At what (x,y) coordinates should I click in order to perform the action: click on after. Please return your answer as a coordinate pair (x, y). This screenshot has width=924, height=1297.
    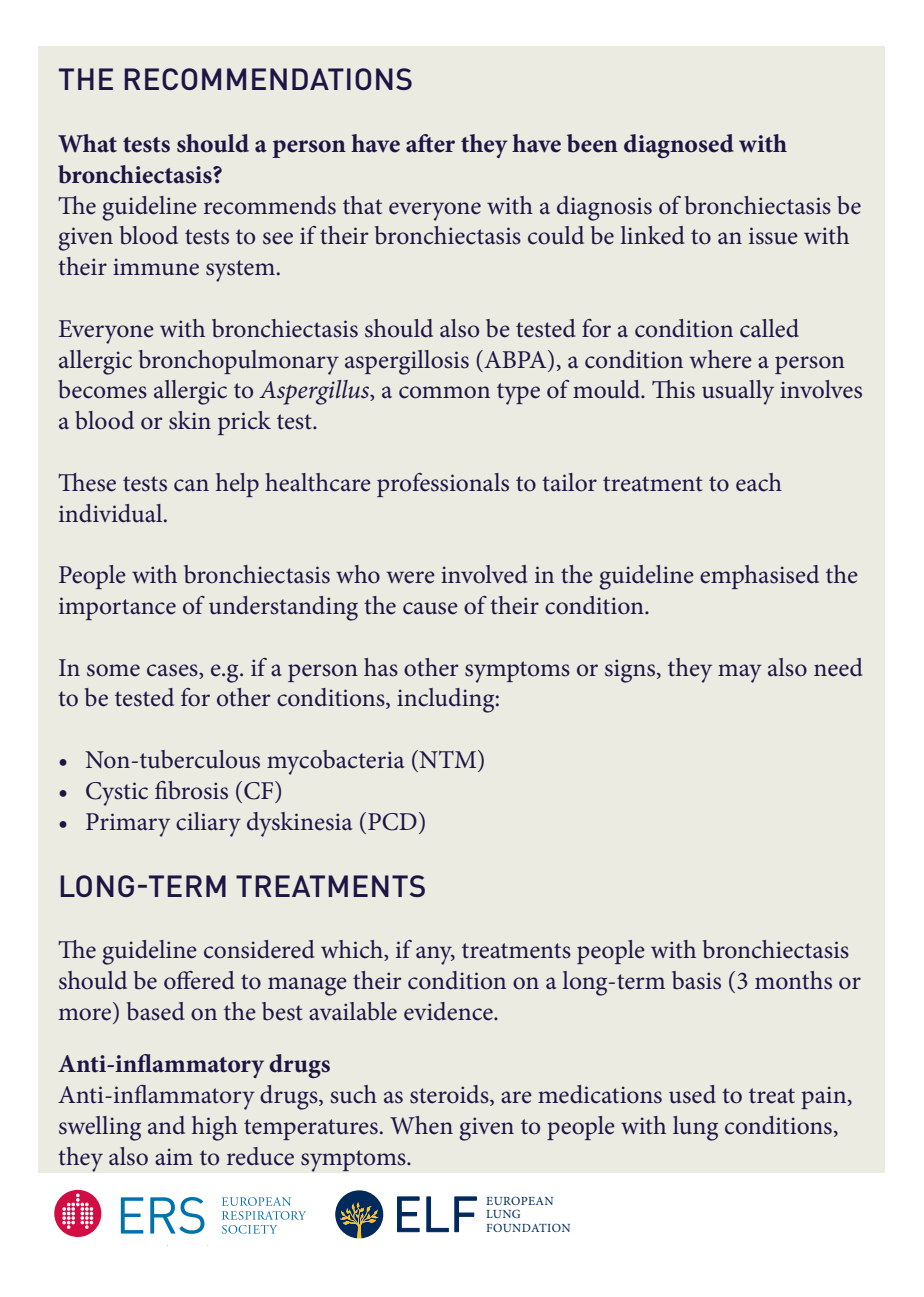
    Looking at the image, I should click on (430, 143).
